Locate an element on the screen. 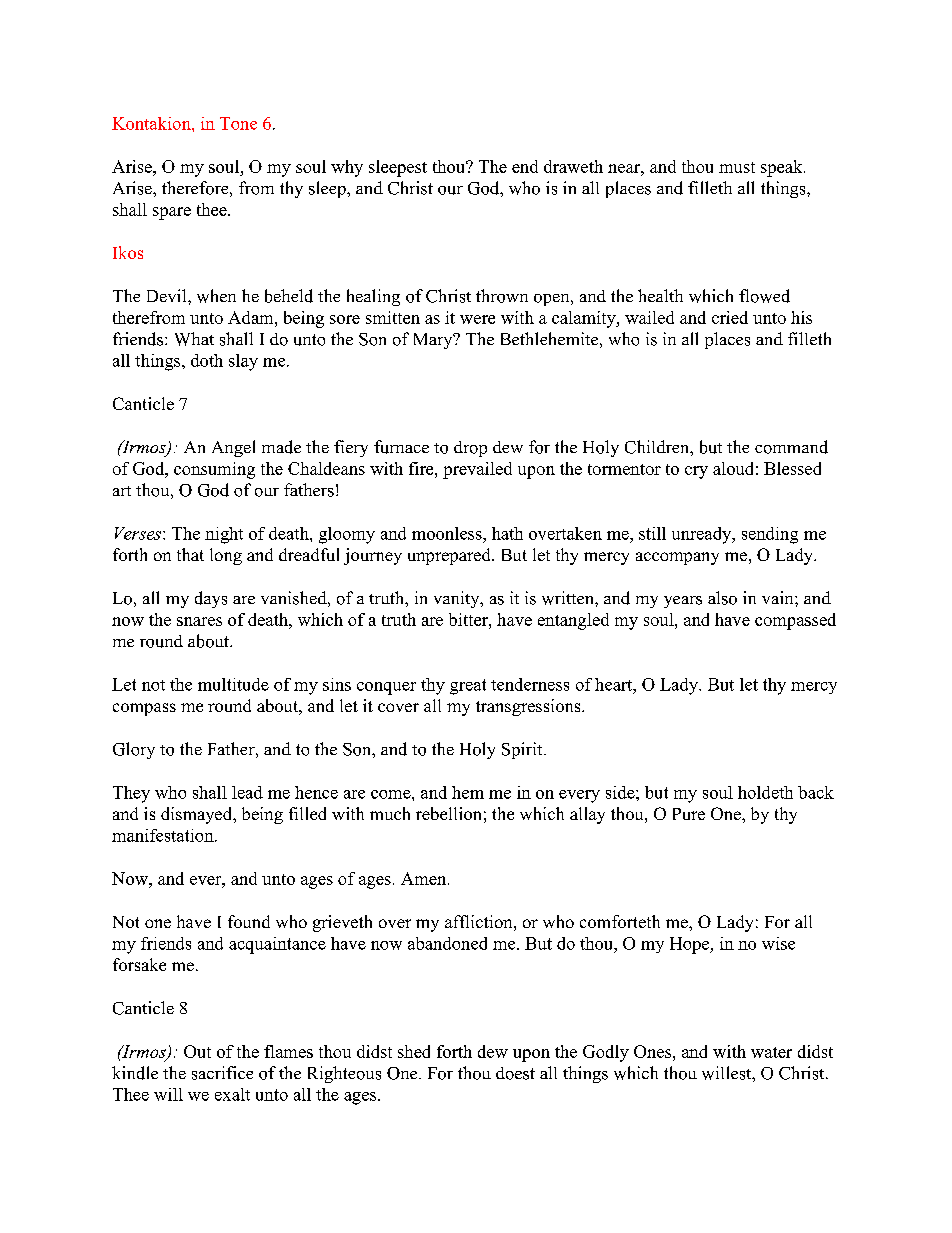 This screenshot has width=952, height=1233. doest is located at coordinates (515, 1073).
